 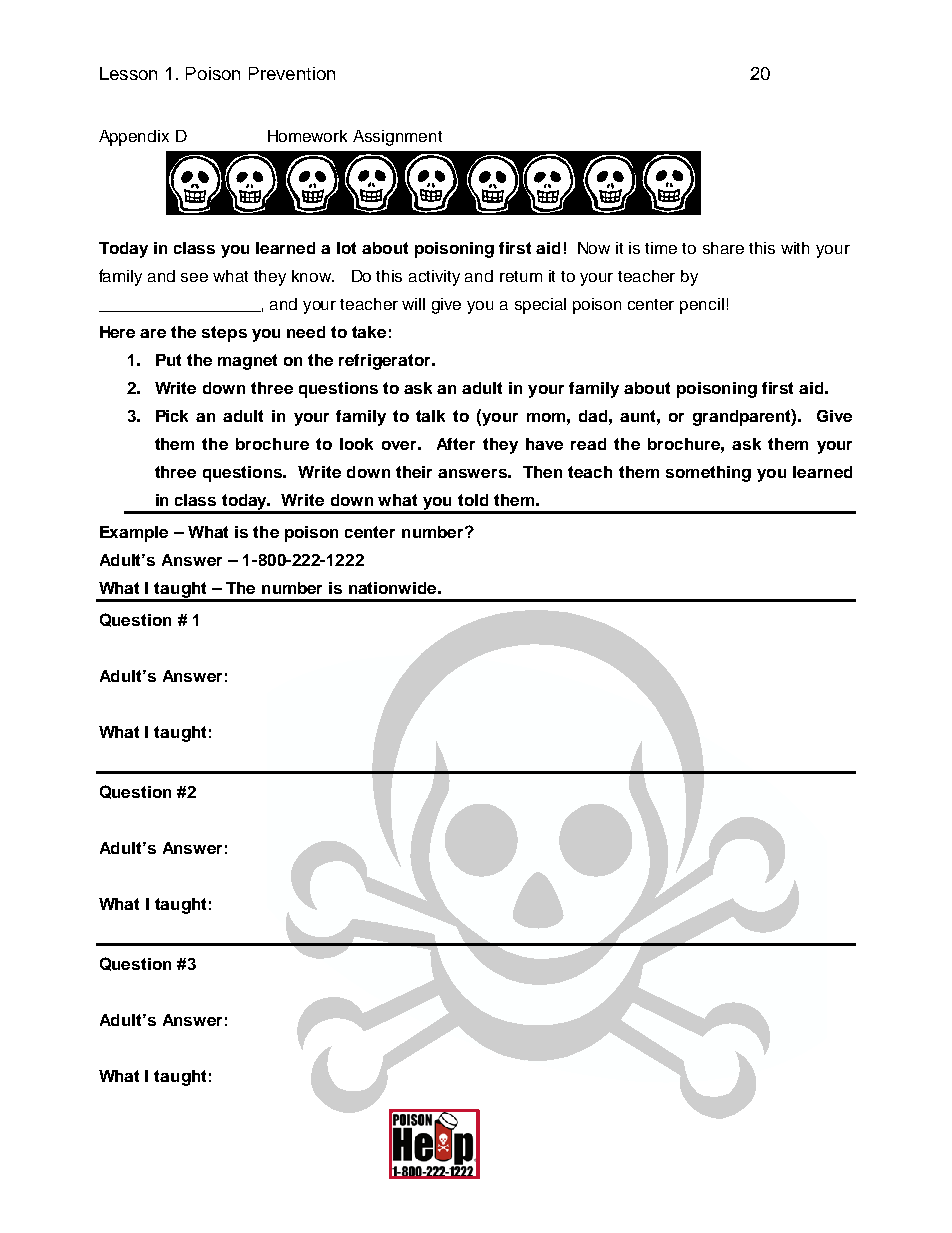 What do you see at coordinates (702, 306) in the screenshot?
I see `pencil` at bounding box center [702, 306].
